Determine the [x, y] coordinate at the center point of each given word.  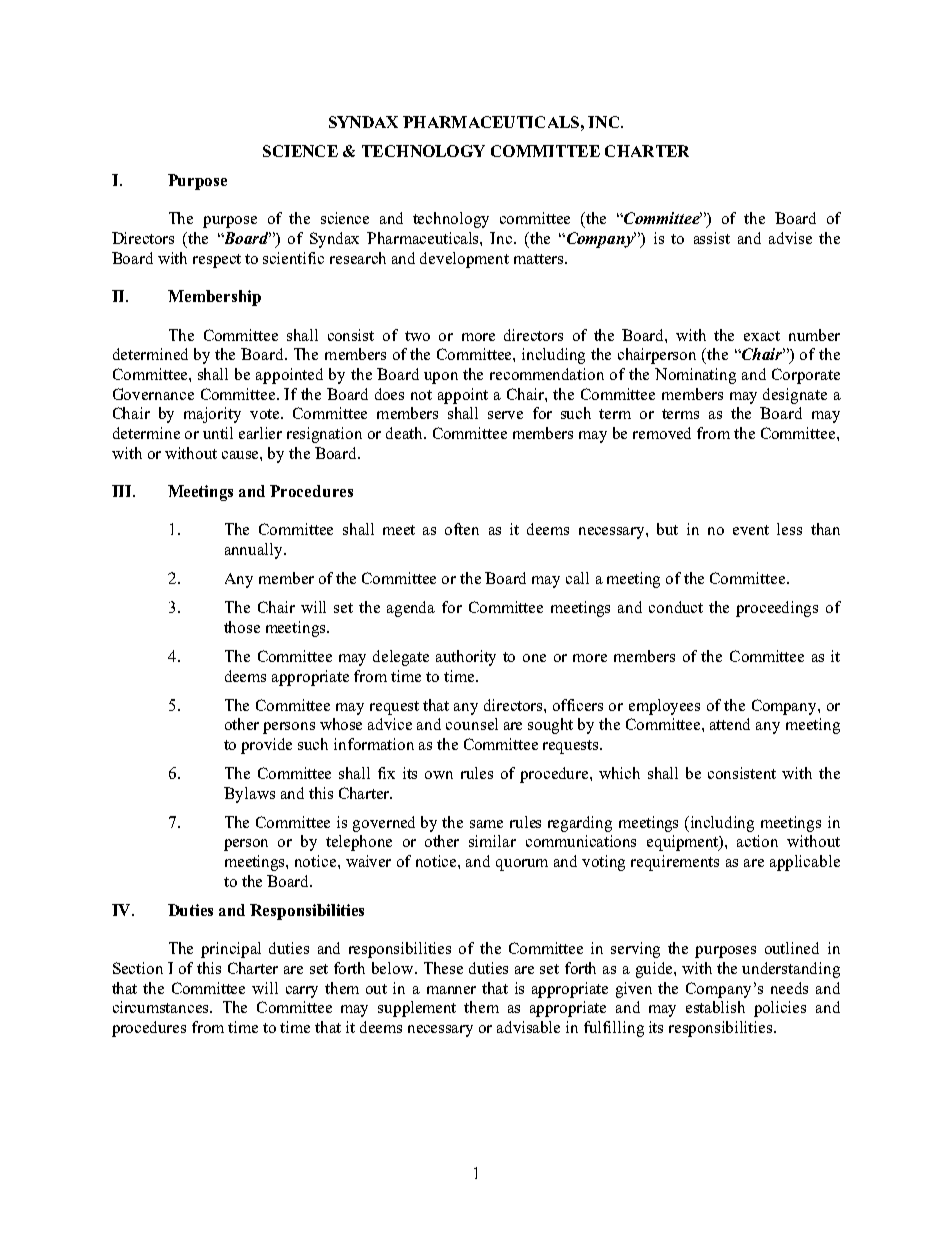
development [464, 260]
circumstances [162, 1007]
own [439, 775]
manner [451, 990]
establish [715, 1007]
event [751, 530]
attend [730, 724]
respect [217, 261]
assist [712, 238]
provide [266, 746]
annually [255, 551]
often [462, 529]
